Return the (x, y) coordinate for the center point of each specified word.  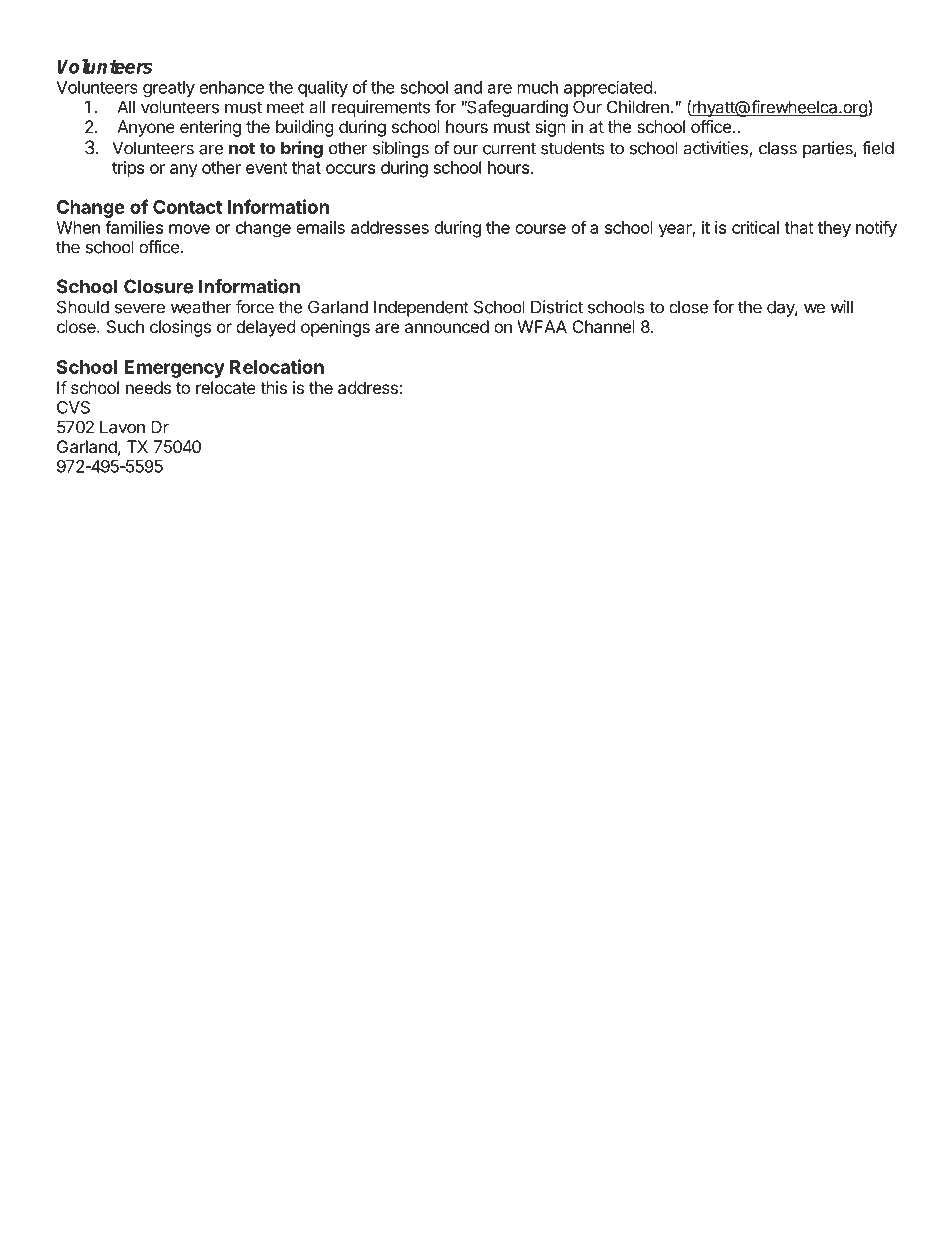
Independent (421, 308)
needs (148, 387)
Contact (187, 207)
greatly (169, 89)
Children (638, 107)
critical (755, 227)
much (538, 87)
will (842, 307)
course (540, 229)
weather (201, 307)
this (273, 387)
